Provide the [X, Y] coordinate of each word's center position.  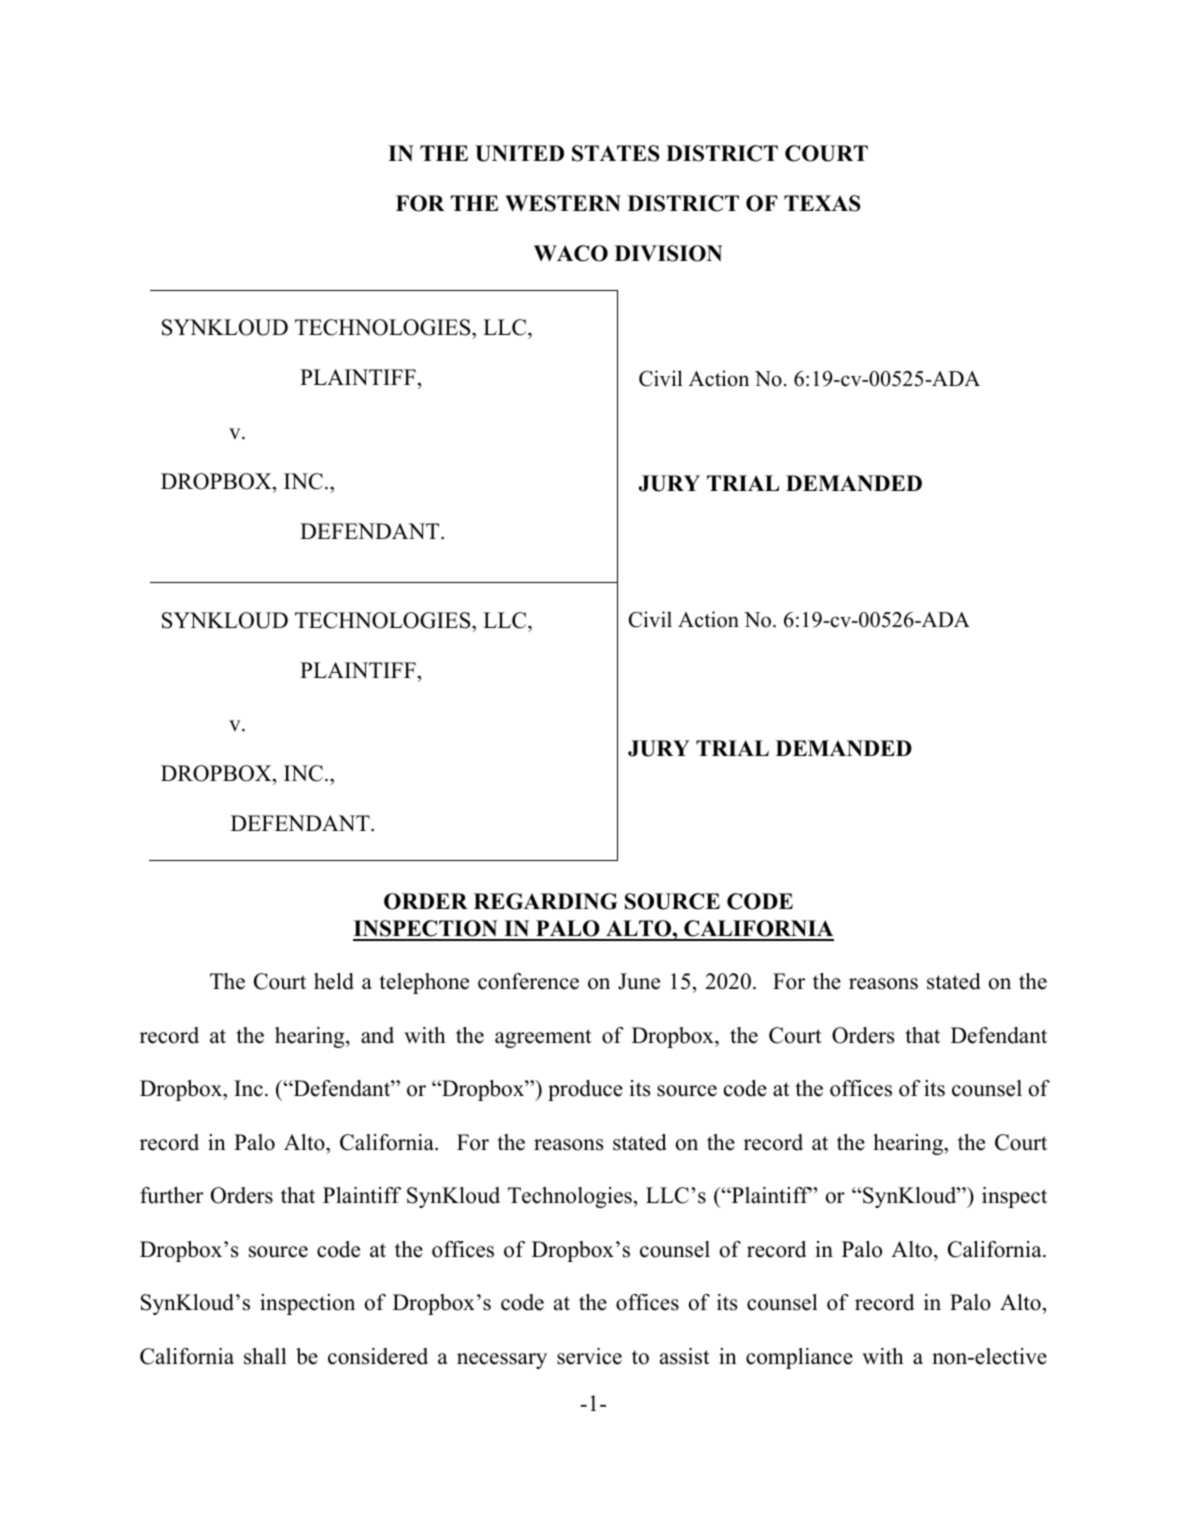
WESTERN [563, 203]
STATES [616, 153]
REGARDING [546, 901]
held [334, 981]
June [639, 981]
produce [585, 1090]
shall [265, 1356]
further [171, 1195]
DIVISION [669, 253]
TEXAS [822, 203]
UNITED [519, 153]
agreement [543, 1038]
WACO [571, 253]
